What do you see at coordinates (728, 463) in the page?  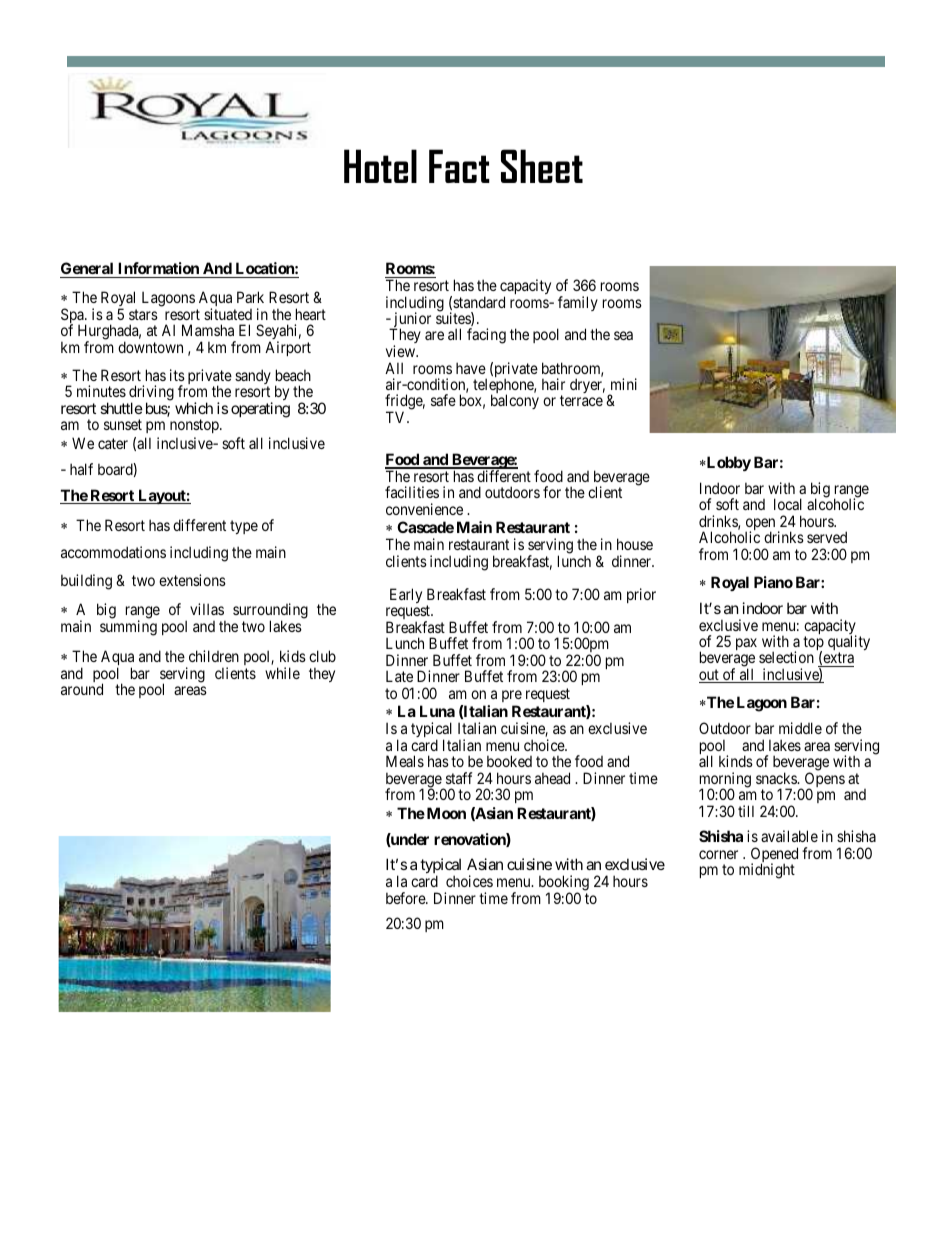 I see `Lobby` at bounding box center [728, 463].
